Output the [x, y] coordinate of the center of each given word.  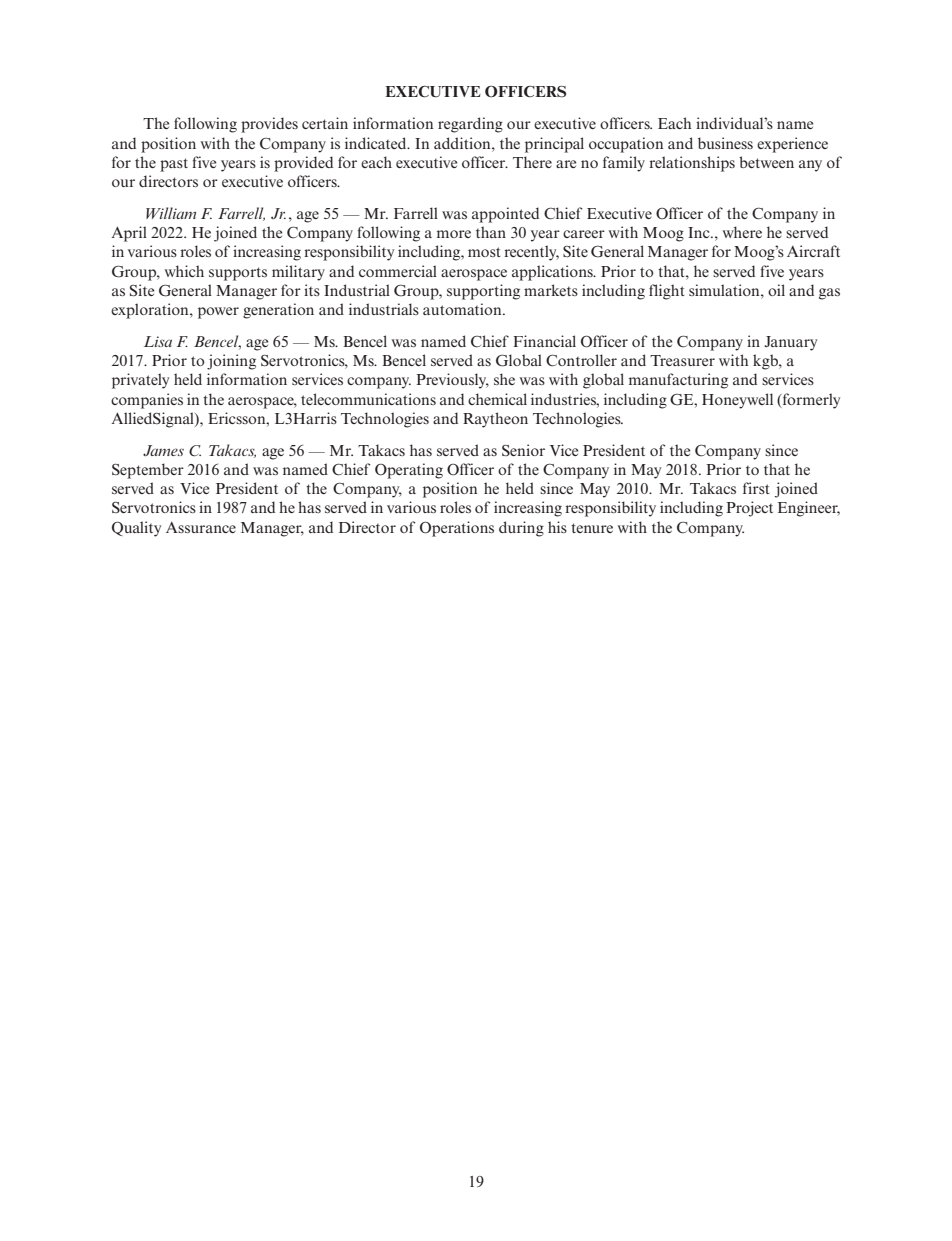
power [218, 313]
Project [749, 509]
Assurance [201, 527]
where [742, 232]
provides [269, 125]
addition [463, 143]
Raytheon [495, 420]
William [171, 213]
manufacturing [678, 381]
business [725, 143]
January [790, 343]
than [491, 232]
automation [463, 309]
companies [147, 401]
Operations [457, 529]
